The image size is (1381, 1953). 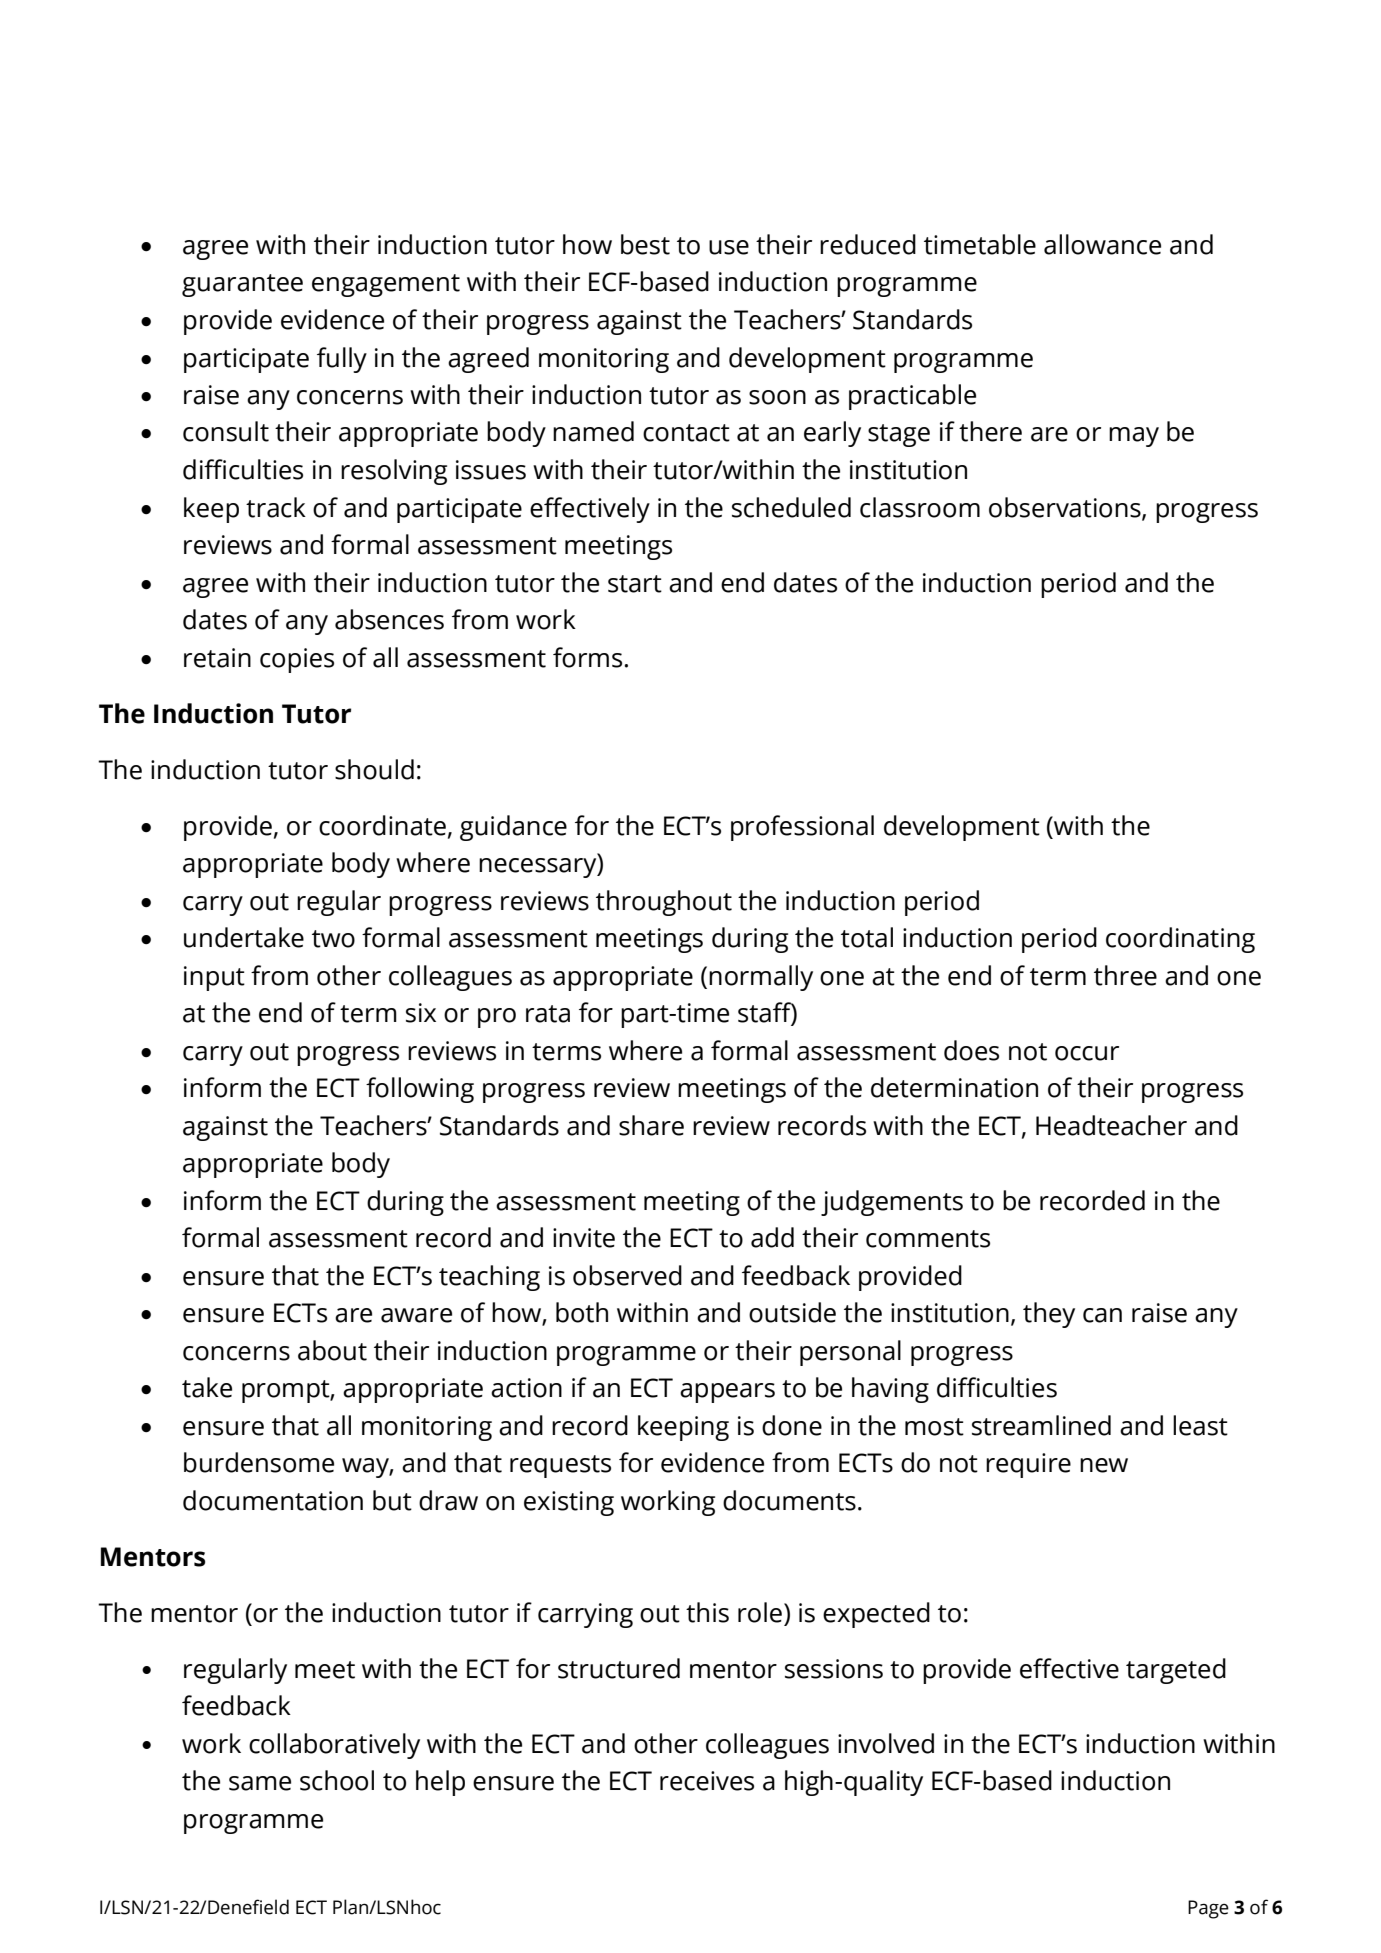 What do you see at coordinates (1102, 244) in the page?
I see `allowance` at bounding box center [1102, 244].
